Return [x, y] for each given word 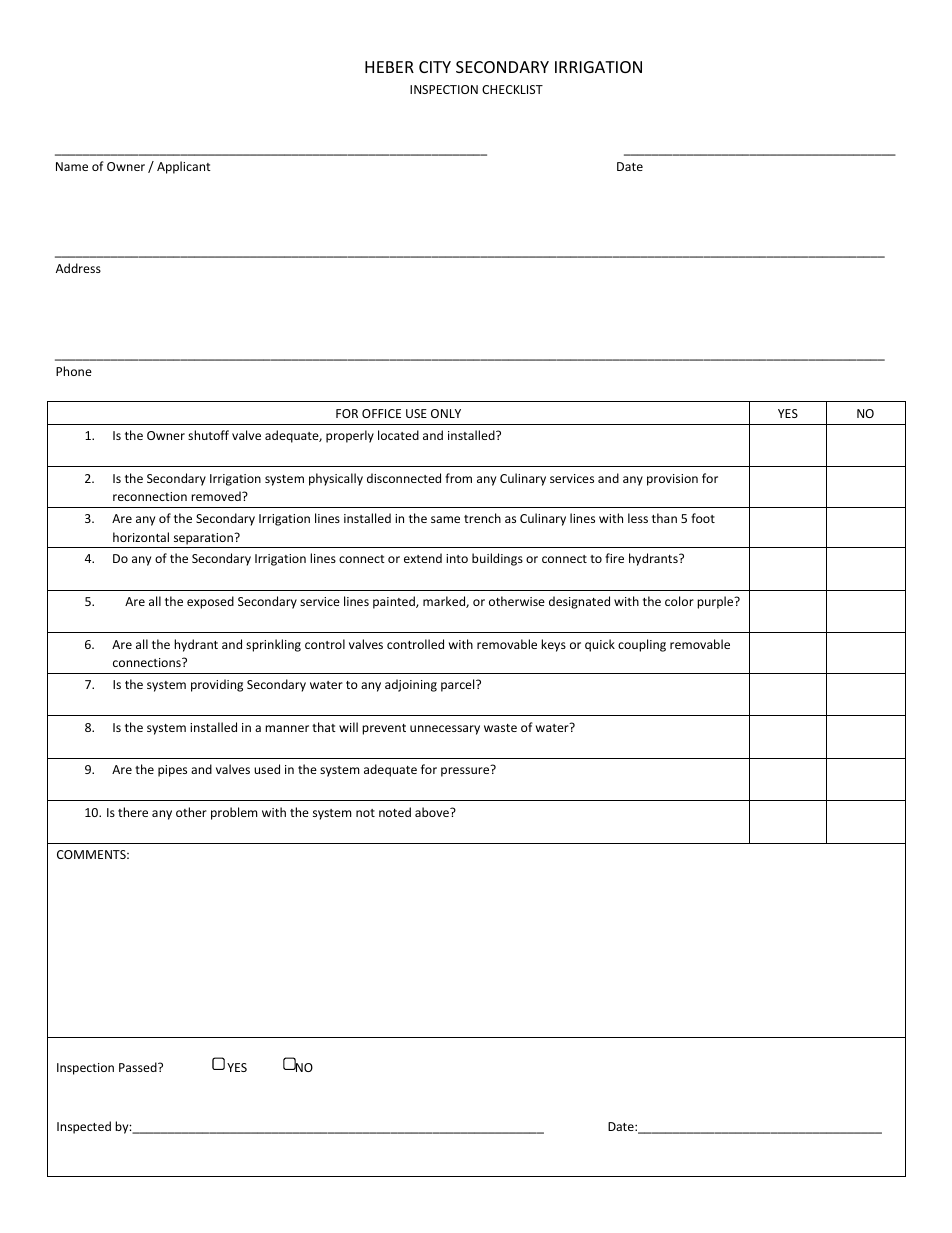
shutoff [208, 435]
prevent [384, 729]
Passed [139, 1067]
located [398, 435]
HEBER [389, 67]
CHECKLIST [512, 89]
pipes [172, 771]
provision [672, 480]
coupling [642, 645]
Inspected [84, 1127]
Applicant [184, 167]
